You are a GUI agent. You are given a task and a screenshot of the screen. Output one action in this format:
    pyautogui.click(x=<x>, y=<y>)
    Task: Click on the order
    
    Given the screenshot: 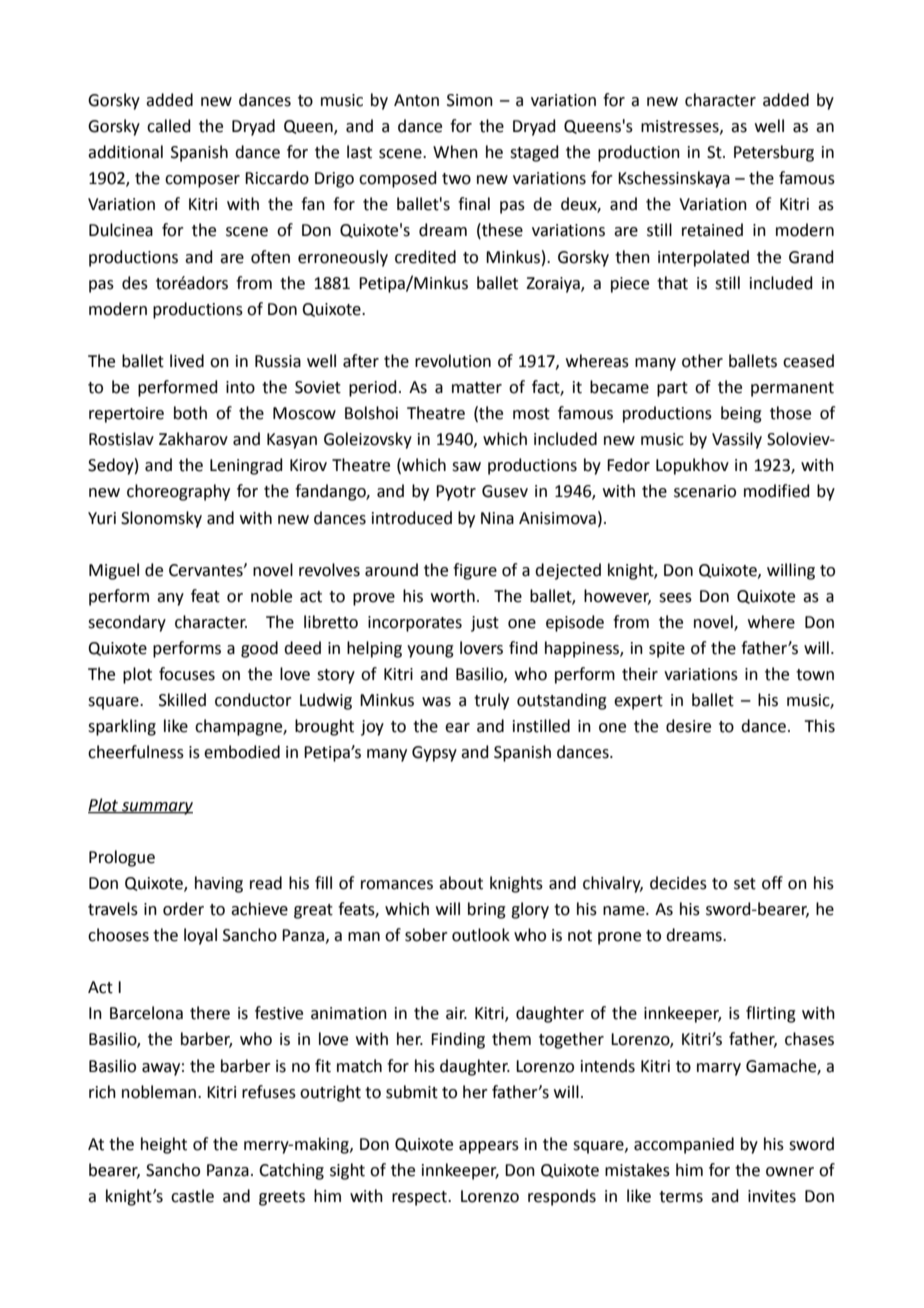 What is the action you would take?
    pyautogui.click(x=183, y=909)
